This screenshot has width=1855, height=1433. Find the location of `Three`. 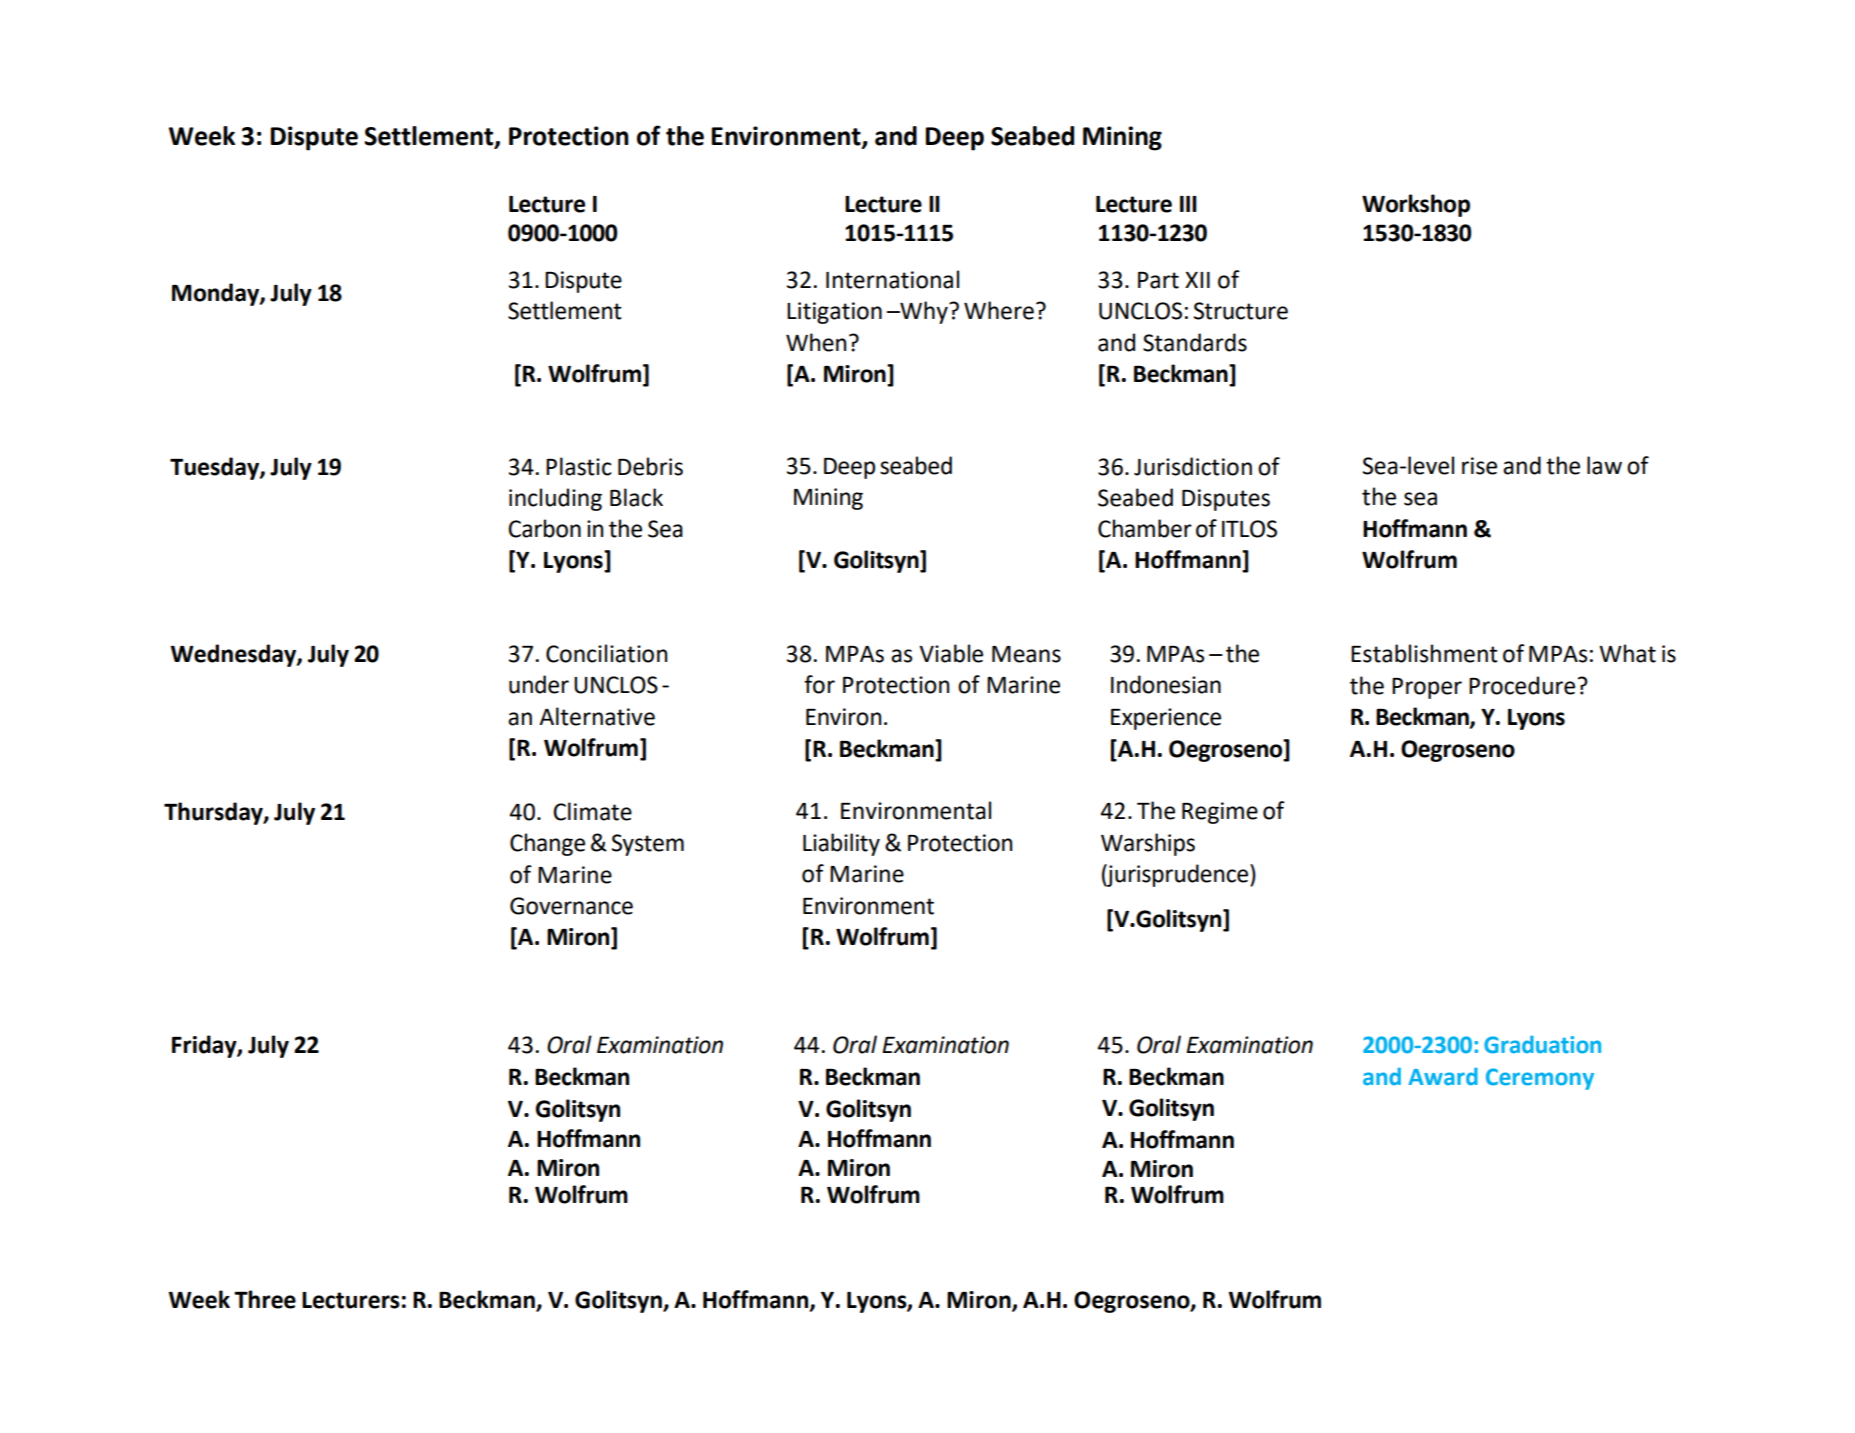

Three is located at coordinates (265, 1299).
